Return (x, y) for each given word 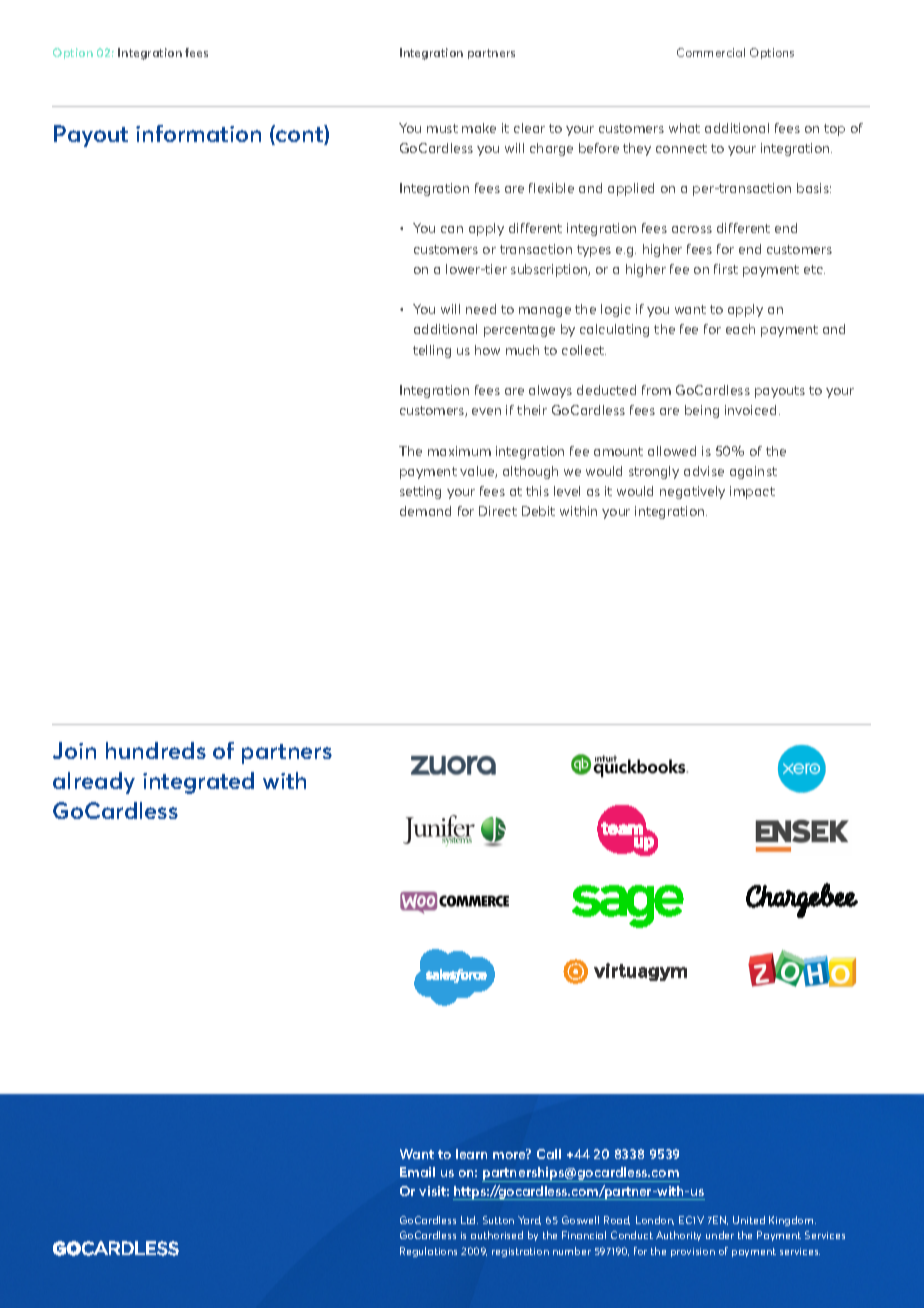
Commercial (711, 52)
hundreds (156, 750)
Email (417, 1172)
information (198, 133)
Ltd (469, 1220)
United (749, 1220)
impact (752, 492)
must (442, 128)
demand (425, 511)
